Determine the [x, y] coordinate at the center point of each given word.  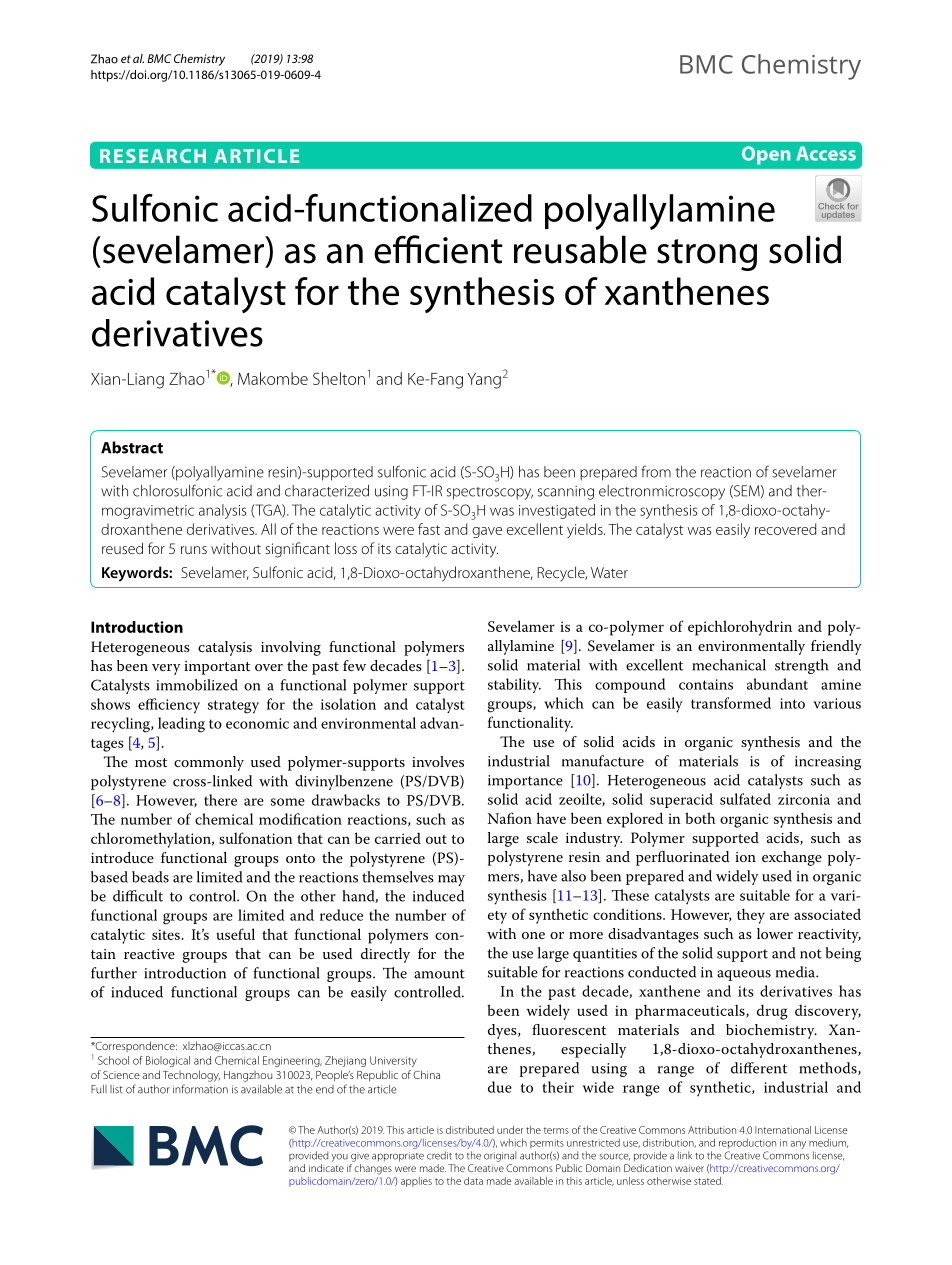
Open [766, 155]
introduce [122, 857]
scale [542, 837]
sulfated [745, 799]
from [656, 471]
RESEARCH [153, 156]
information [200, 1089]
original [500, 1156]
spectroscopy [490, 493]
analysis [223, 511]
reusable [580, 249]
